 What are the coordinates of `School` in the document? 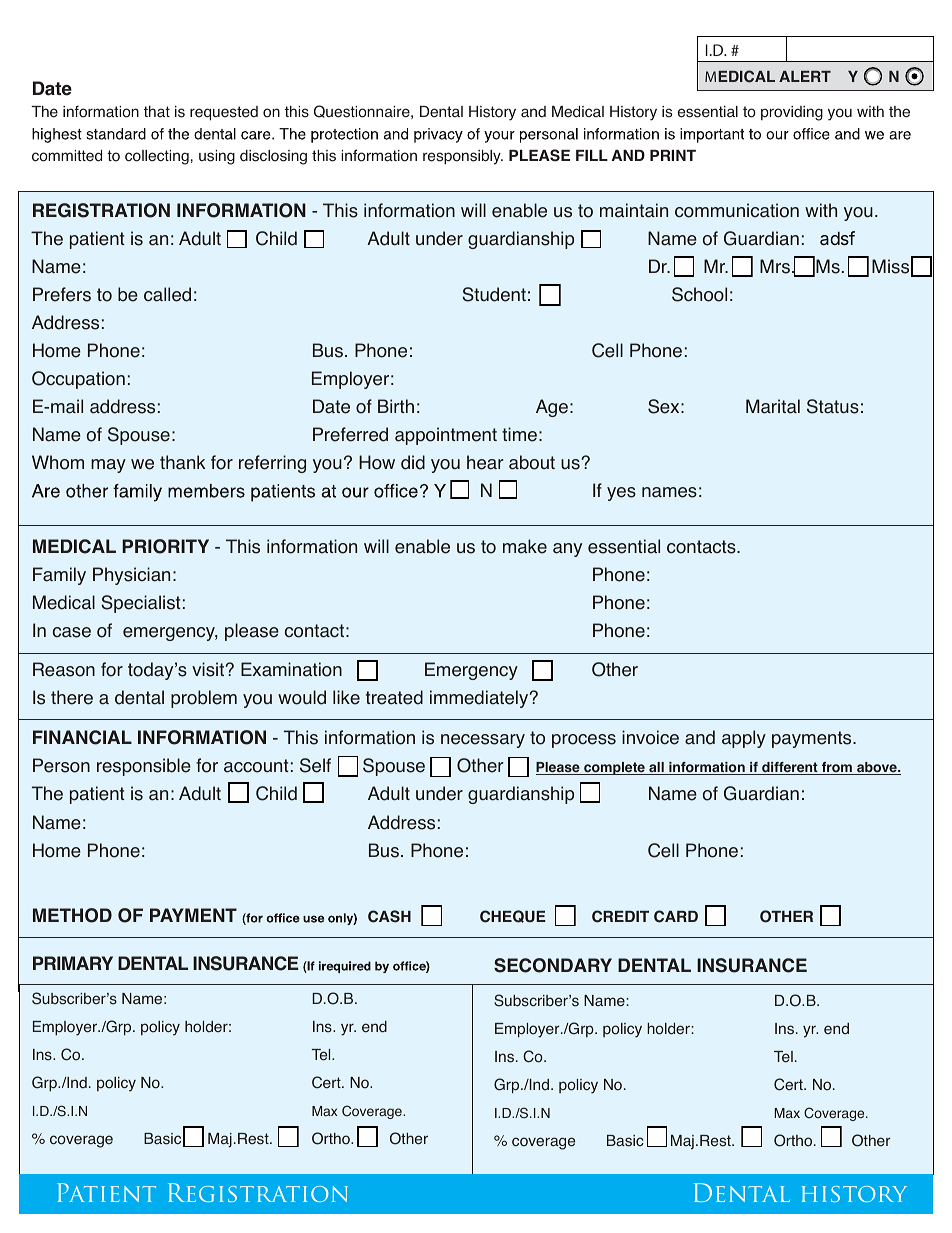 It's located at (699, 294).
